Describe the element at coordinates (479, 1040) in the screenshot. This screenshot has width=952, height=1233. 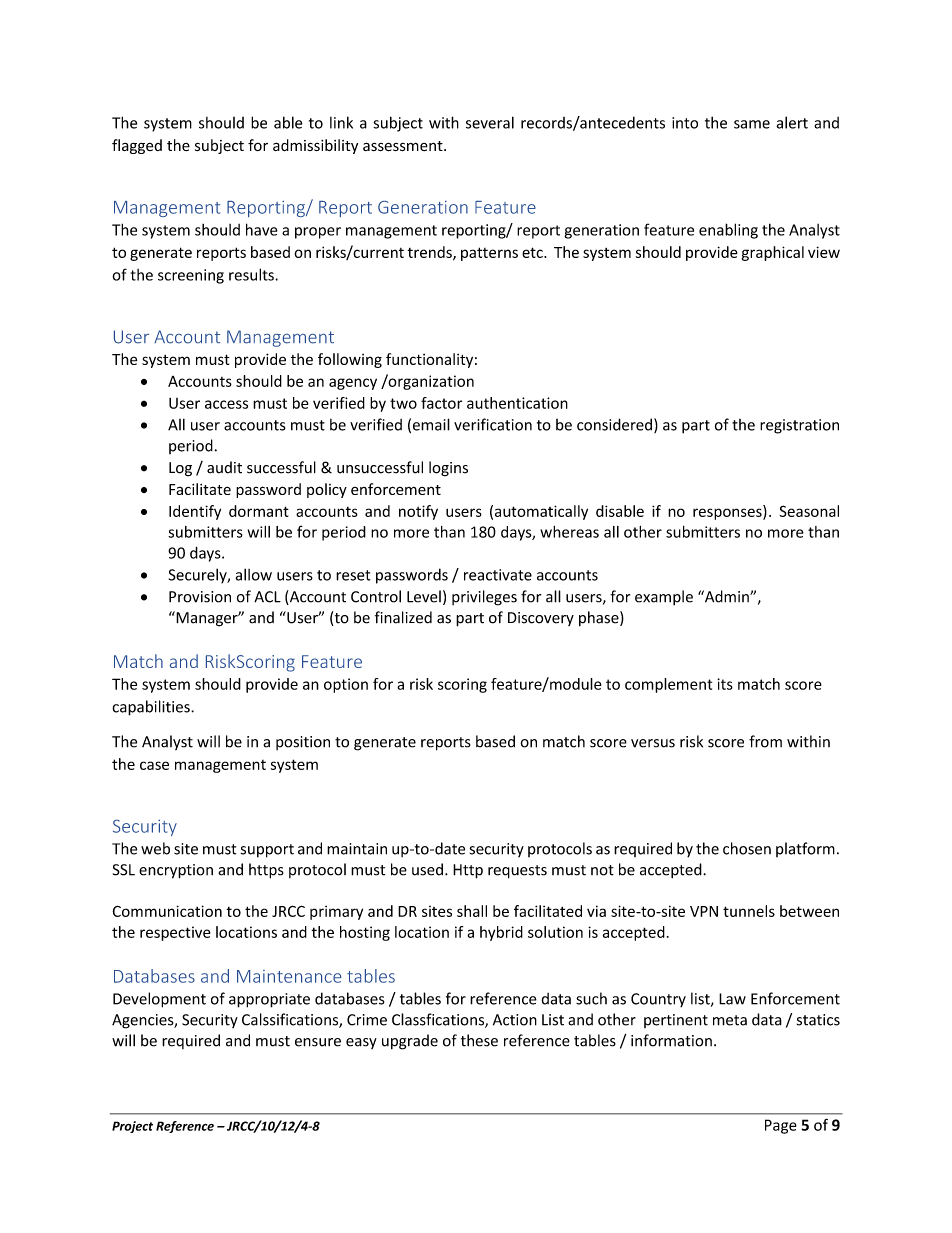
I see `these` at that location.
